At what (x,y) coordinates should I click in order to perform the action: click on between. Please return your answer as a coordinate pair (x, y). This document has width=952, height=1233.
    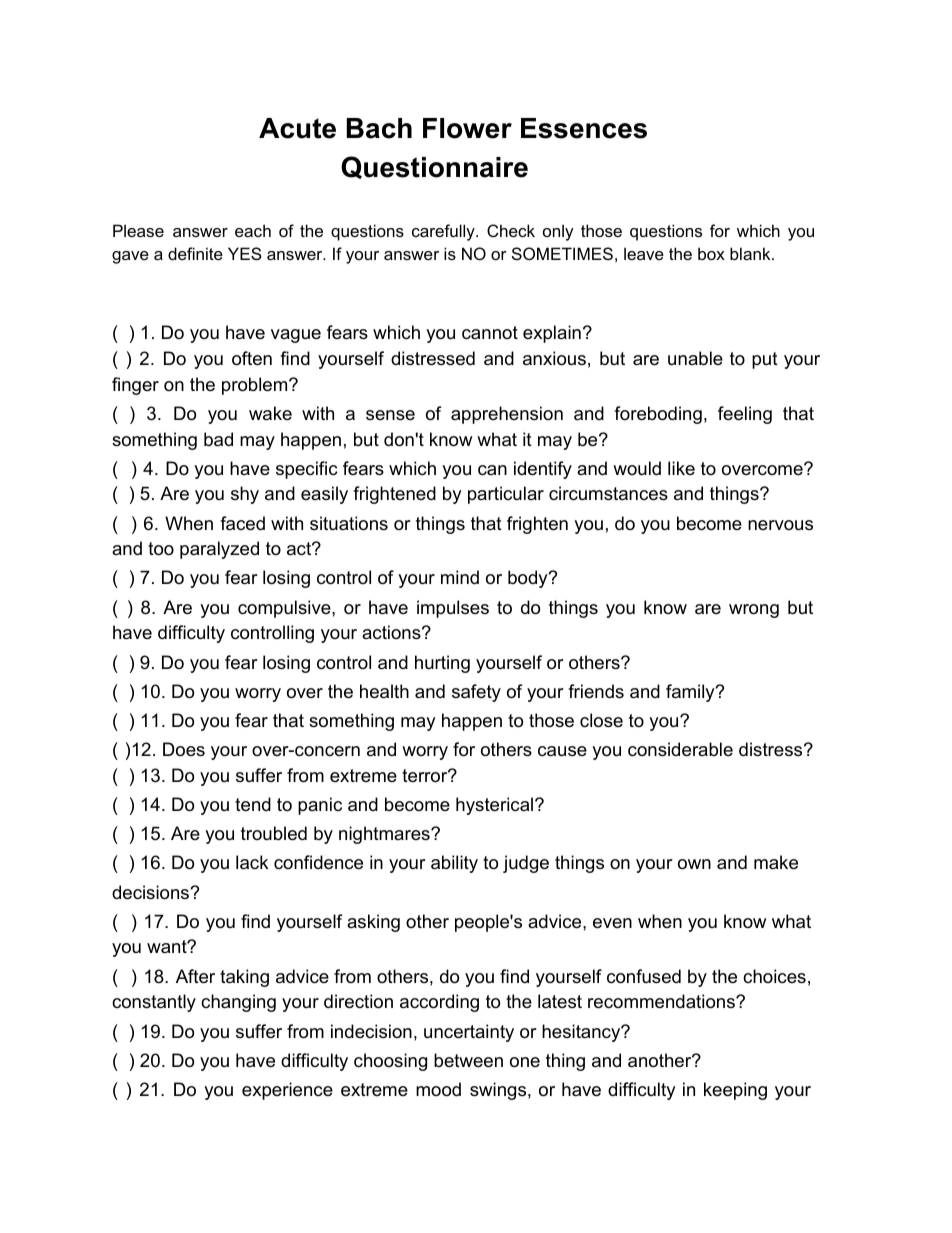
    Looking at the image, I should click on (468, 1060).
